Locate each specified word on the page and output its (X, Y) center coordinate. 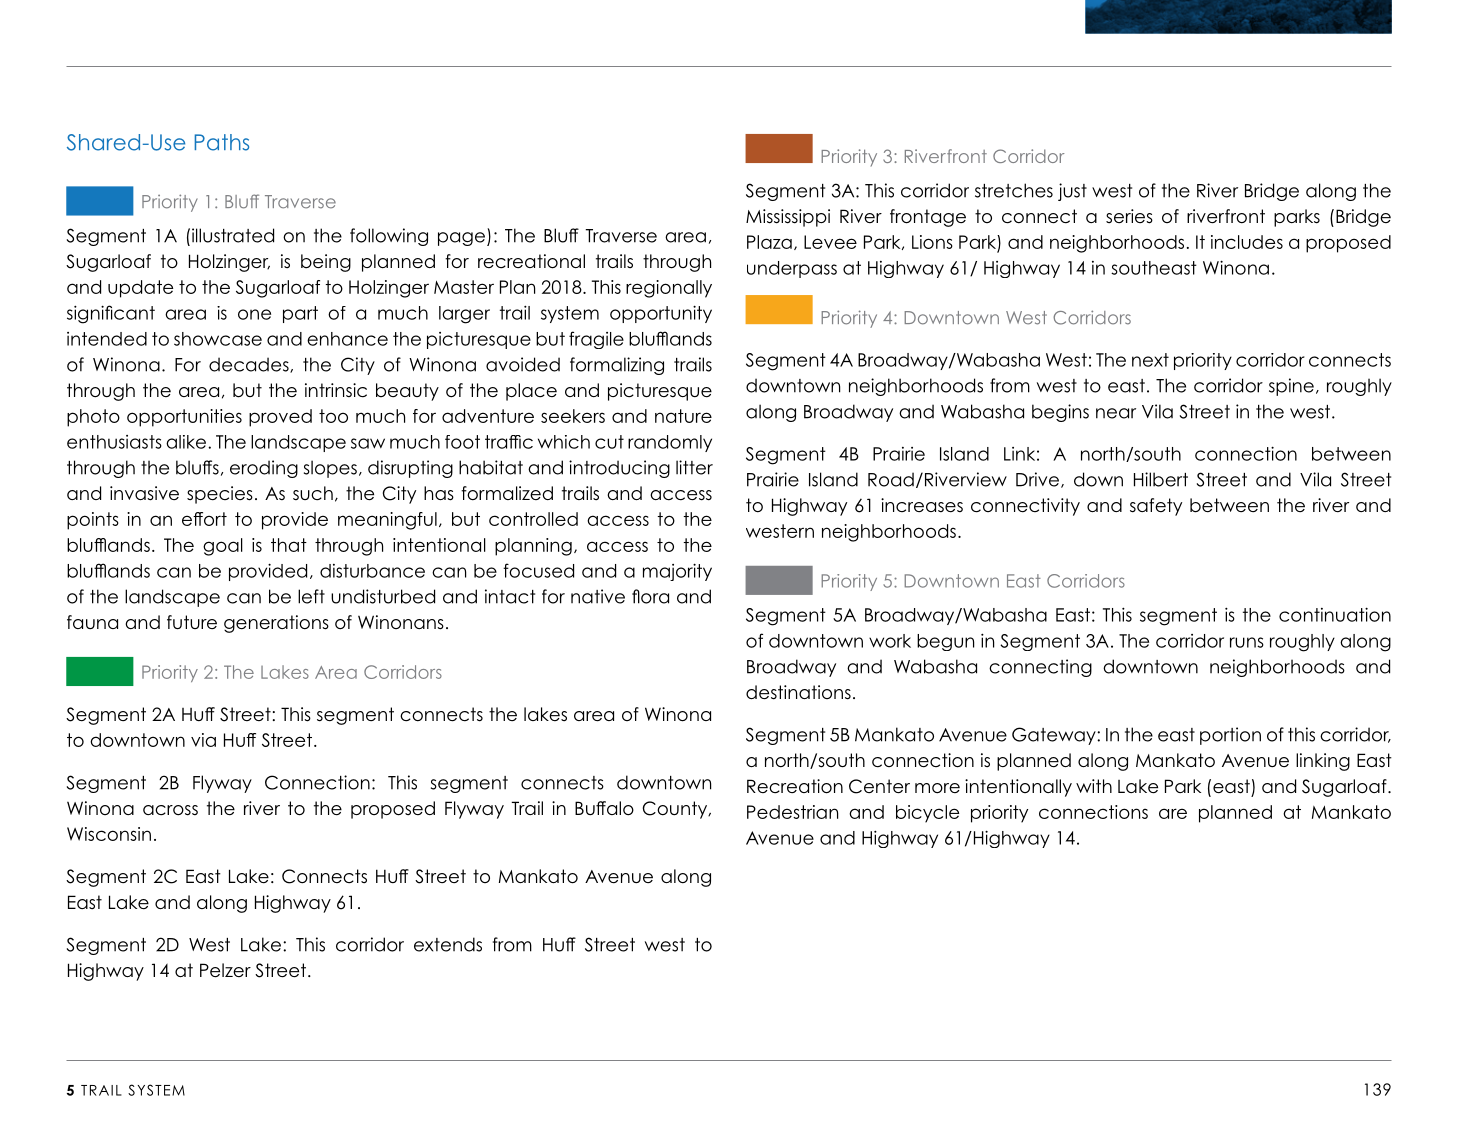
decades (250, 365)
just (1072, 192)
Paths (222, 142)
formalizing (617, 366)
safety (1156, 507)
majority (677, 572)
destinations (798, 692)
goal (223, 547)
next (1150, 360)
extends (448, 944)
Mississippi (788, 218)
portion (1230, 736)
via (203, 740)
